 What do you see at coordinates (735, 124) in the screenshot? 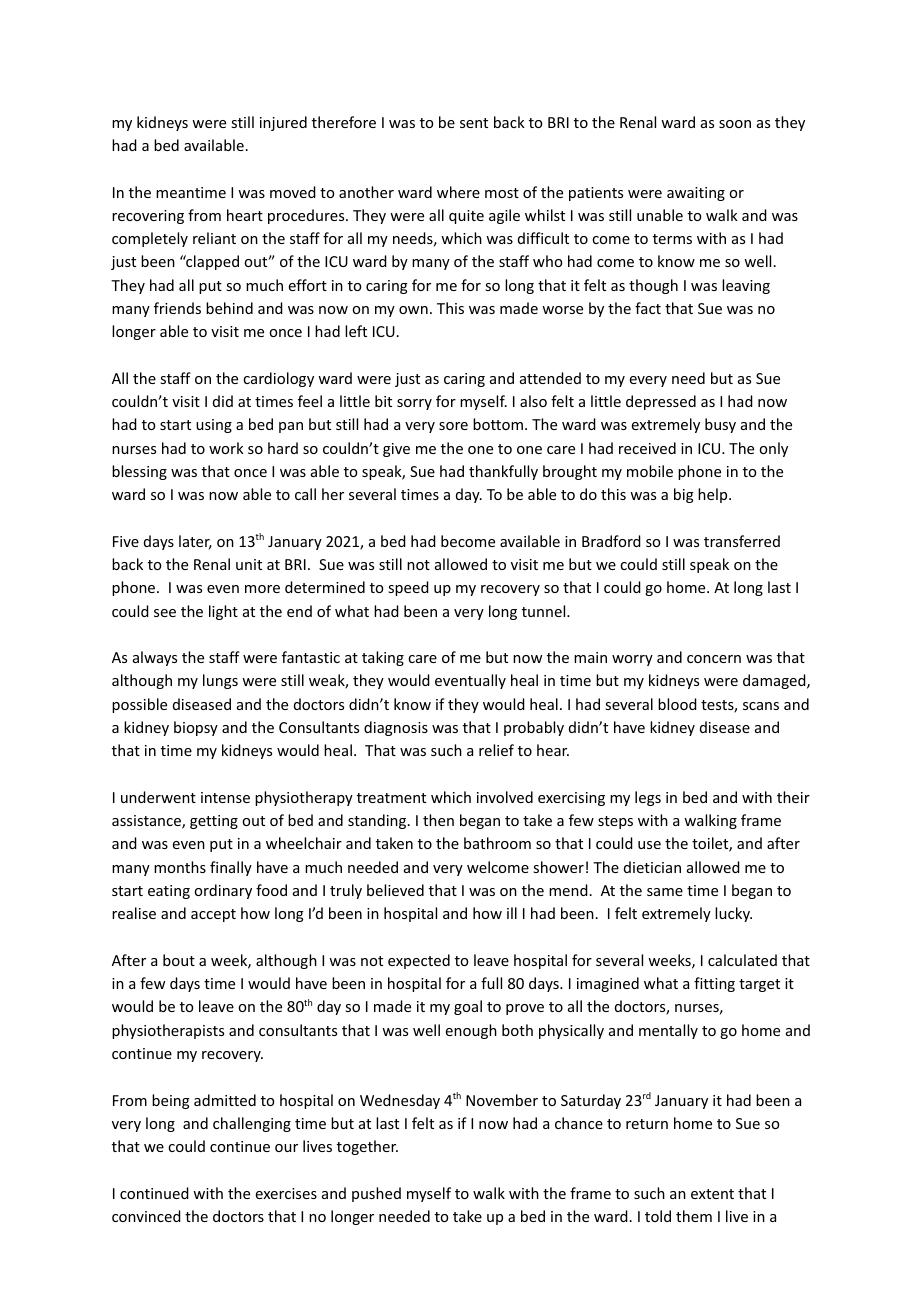
I see `soon` at bounding box center [735, 124].
